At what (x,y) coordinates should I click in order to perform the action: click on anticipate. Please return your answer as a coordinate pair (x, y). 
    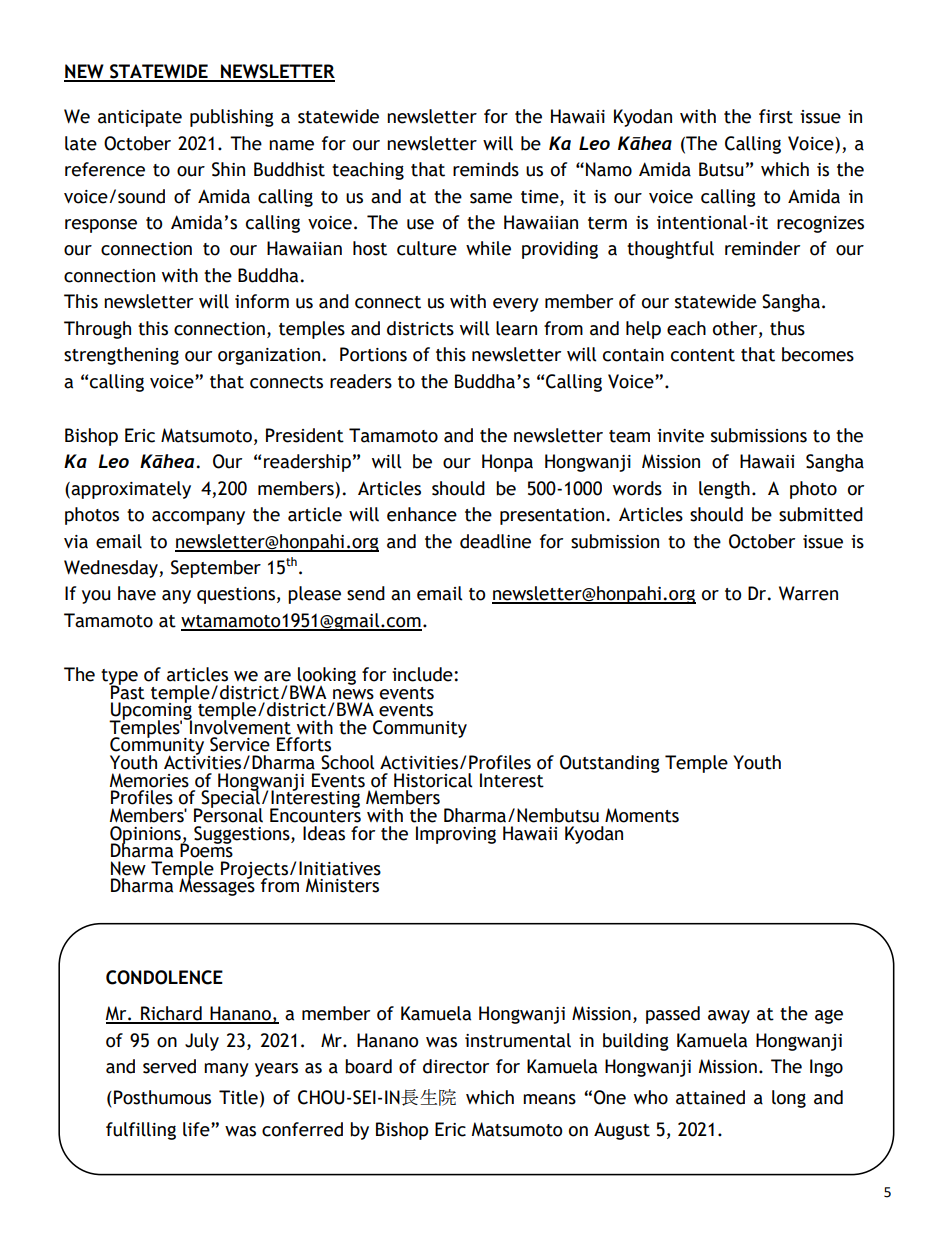
    Looking at the image, I should click on (140, 118).
